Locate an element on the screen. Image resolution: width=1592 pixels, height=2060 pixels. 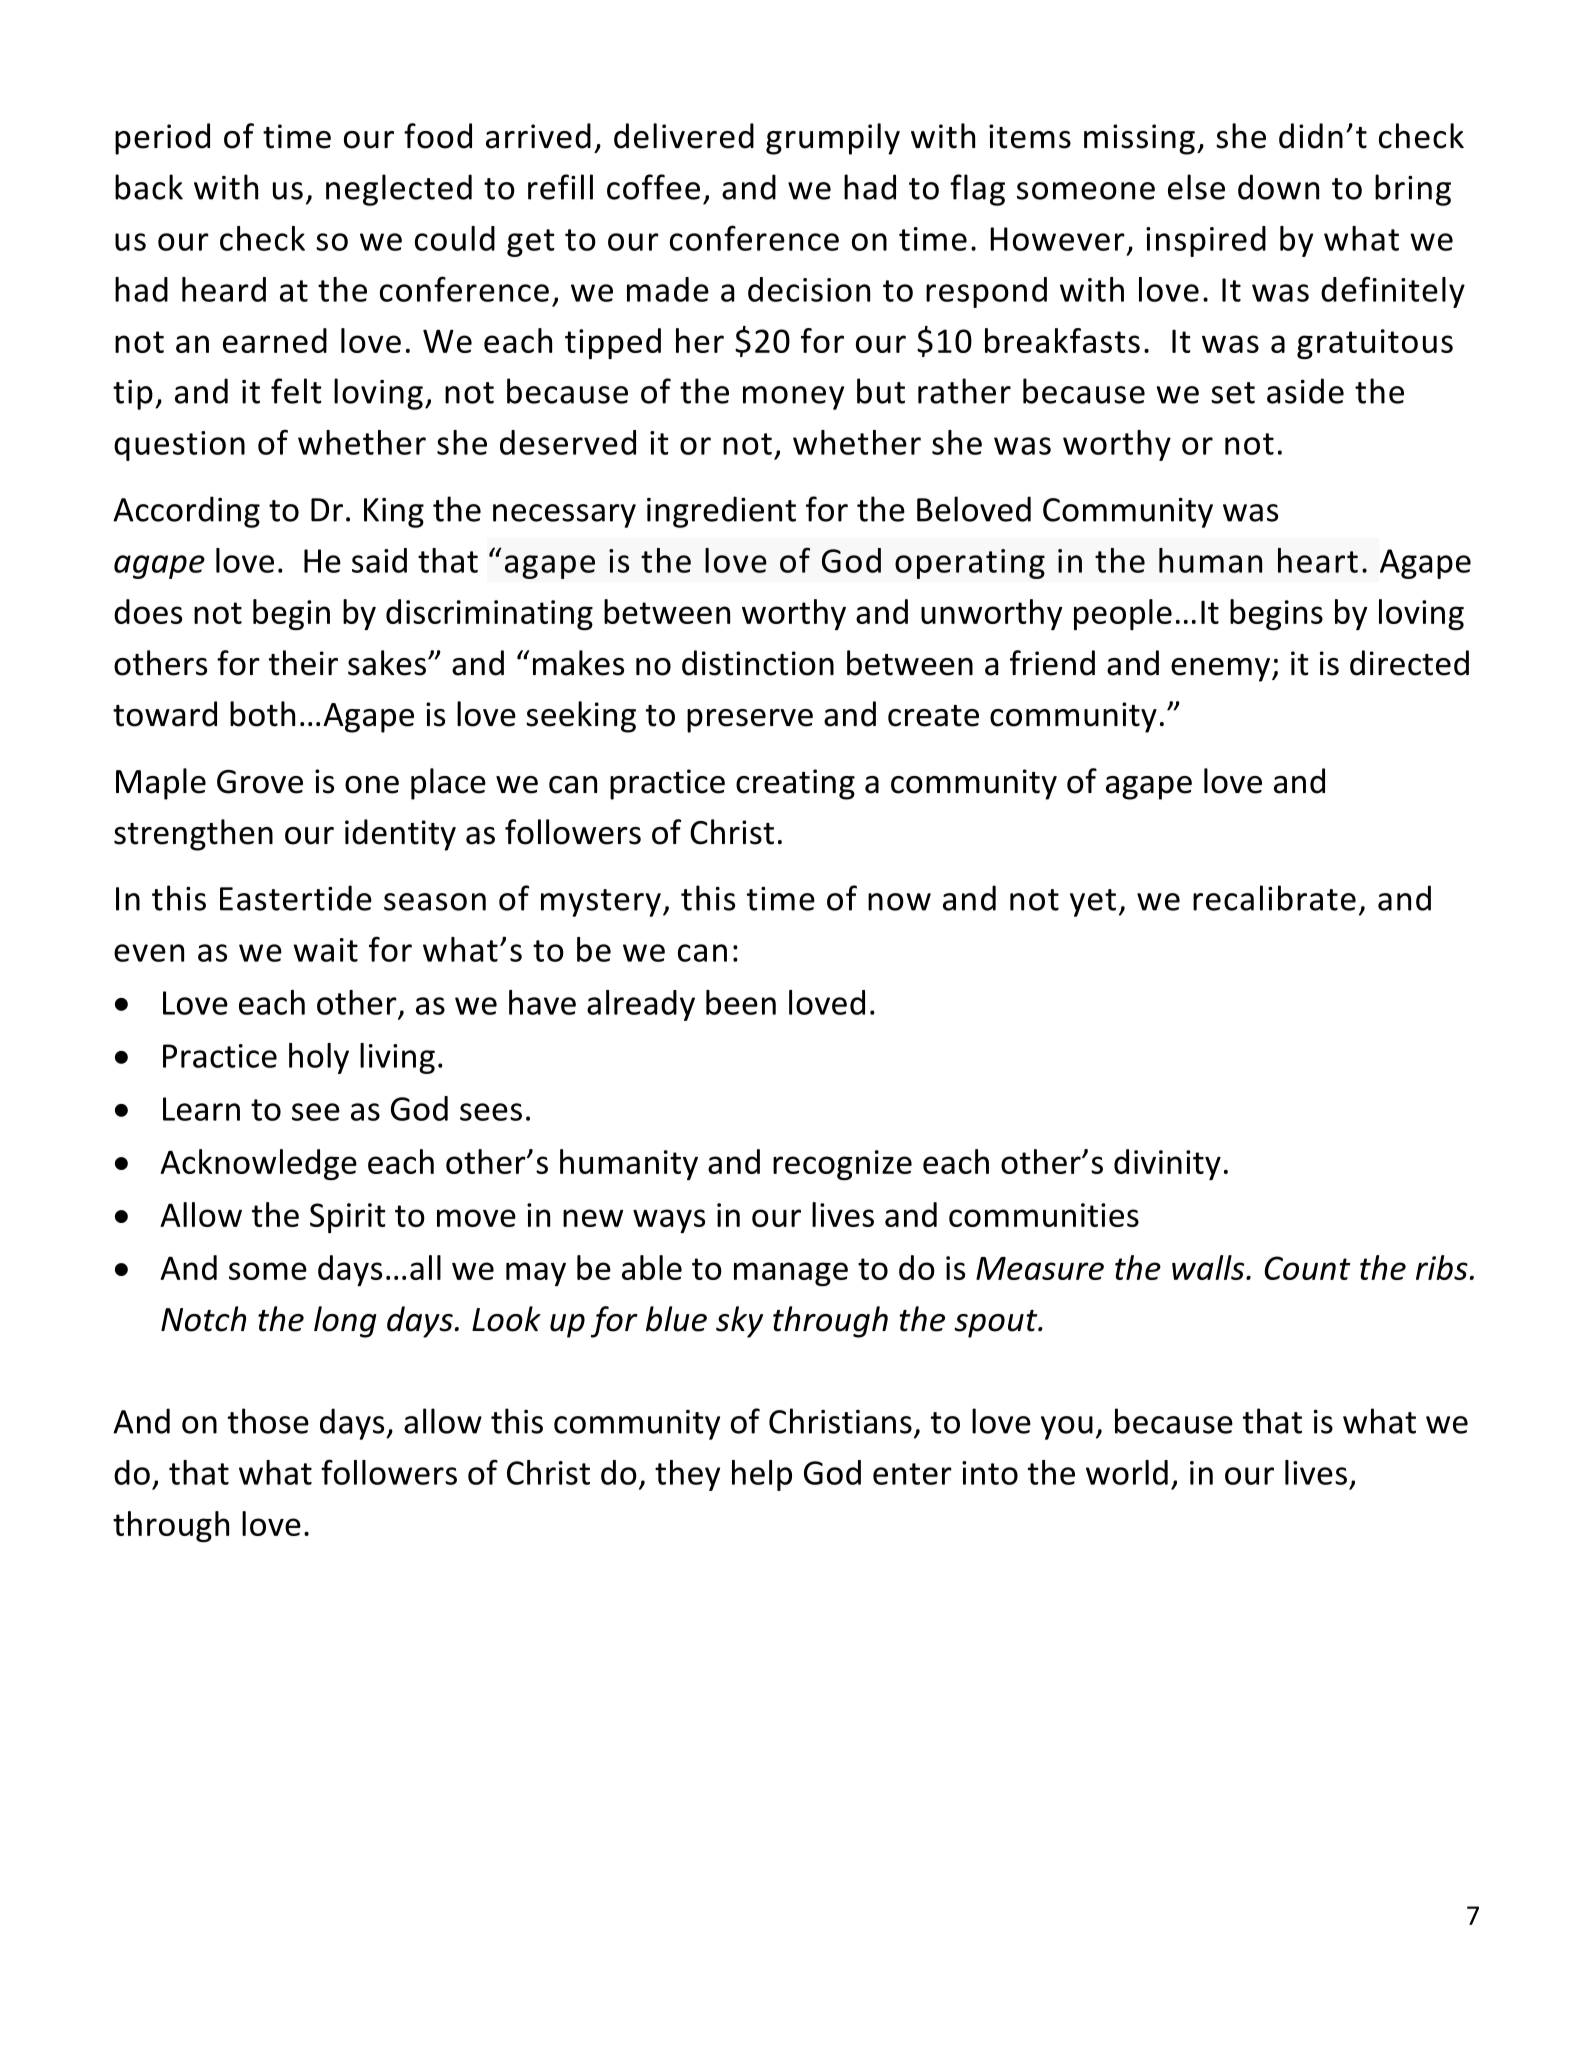
down is located at coordinates (1278, 187).
